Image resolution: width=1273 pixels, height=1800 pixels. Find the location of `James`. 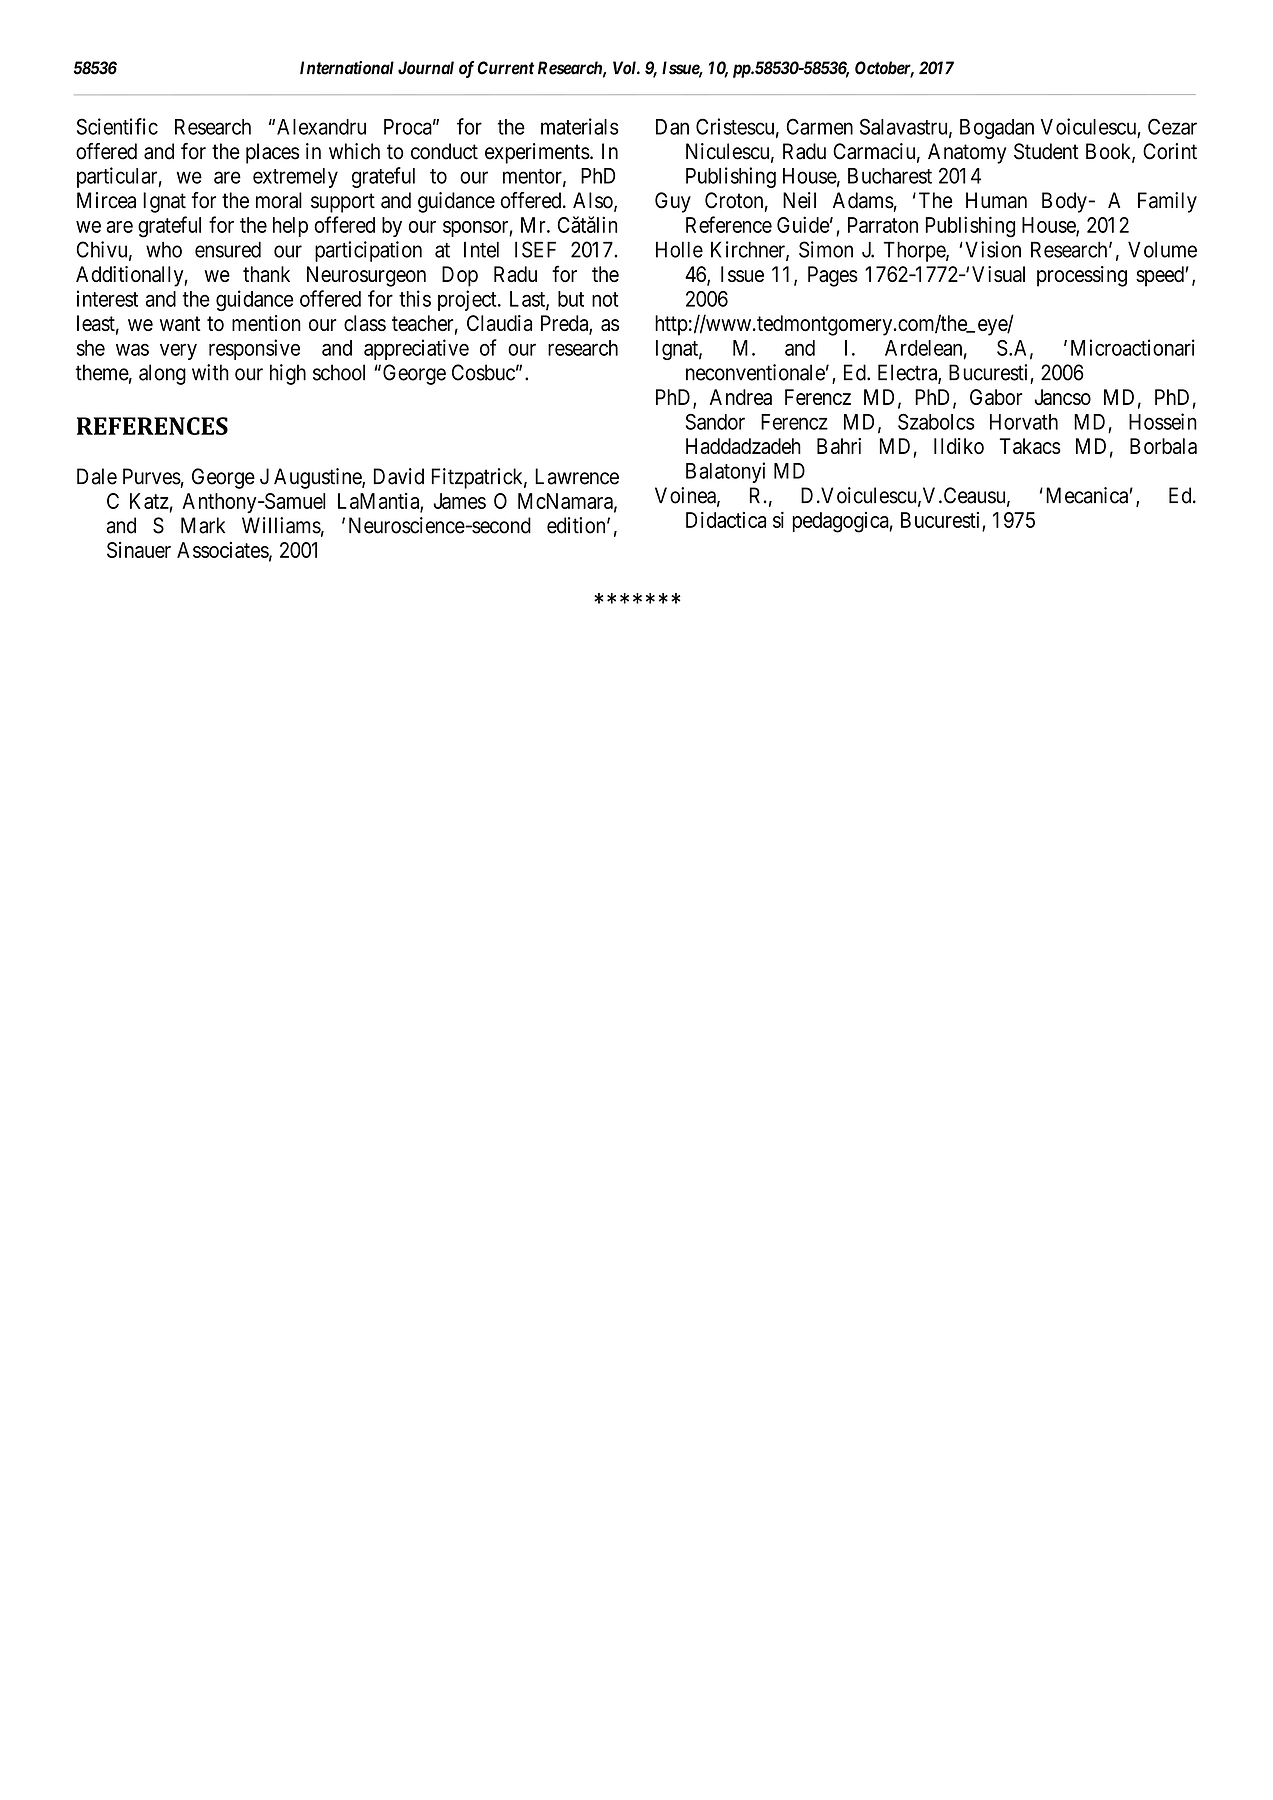

James is located at coordinates (459, 501).
